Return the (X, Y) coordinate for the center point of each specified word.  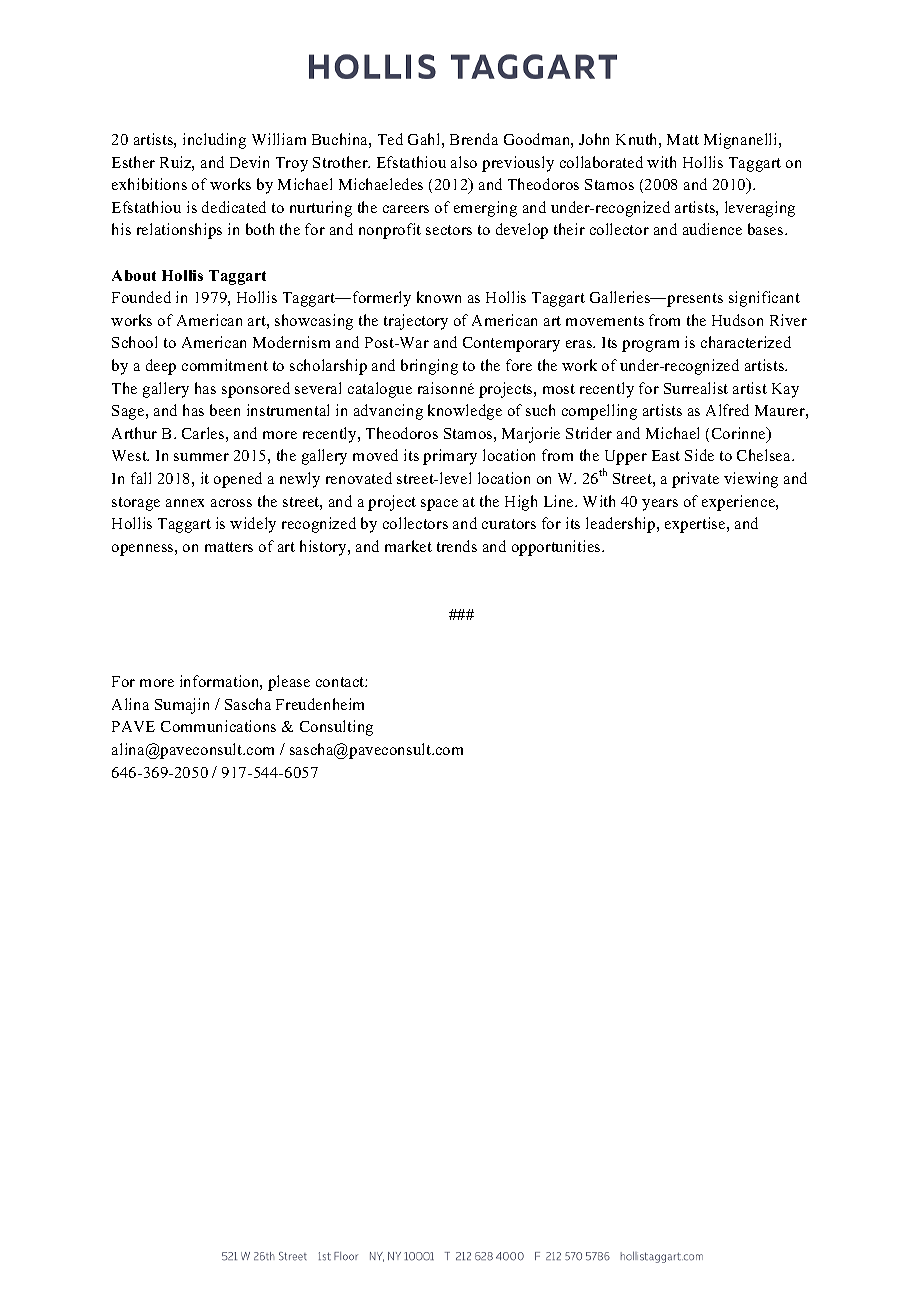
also (464, 162)
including (214, 141)
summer (201, 457)
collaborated (601, 162)
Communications (218, 726)
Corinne (740, 434)
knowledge (465, 412)
